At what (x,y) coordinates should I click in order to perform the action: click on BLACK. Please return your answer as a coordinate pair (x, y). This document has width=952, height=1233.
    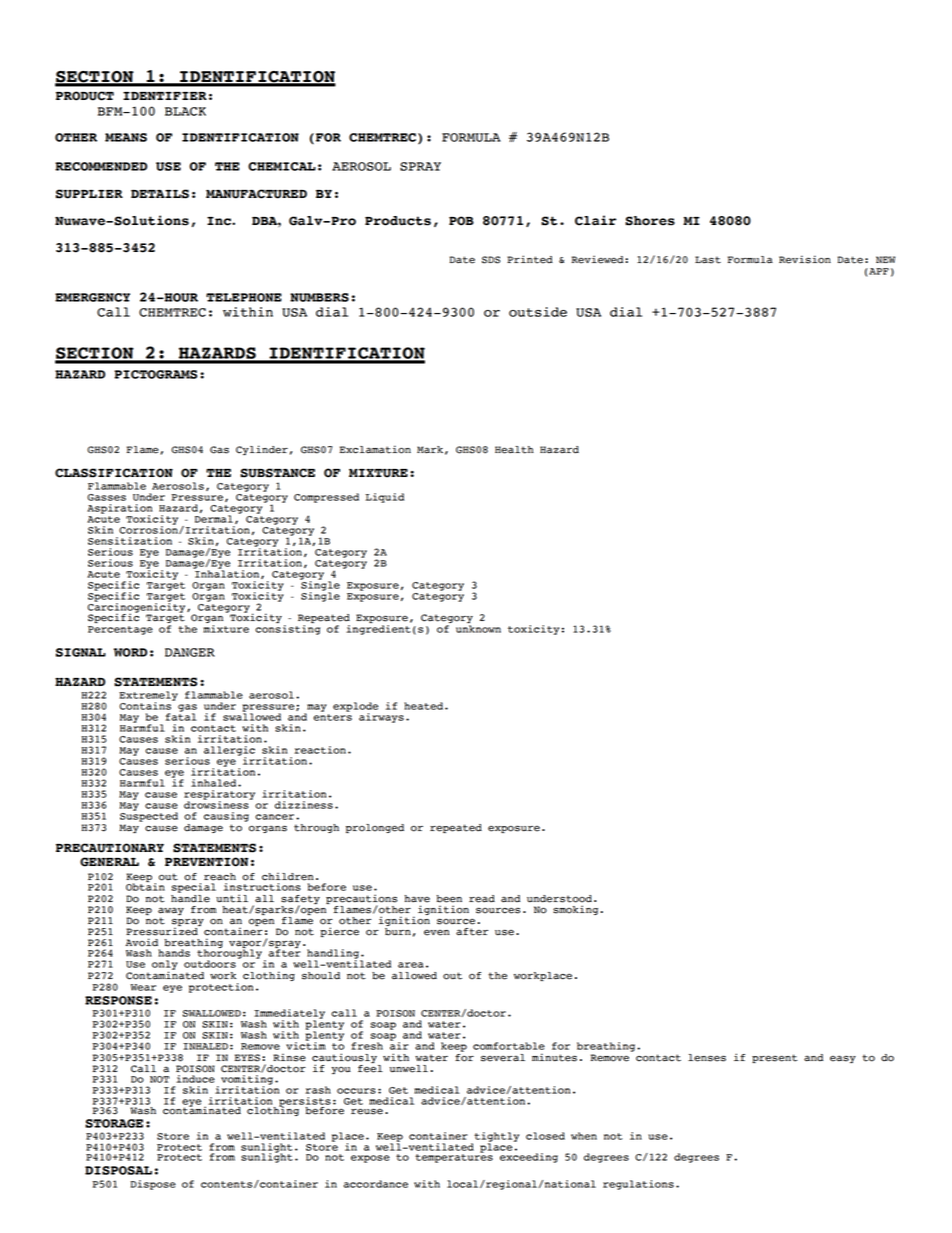
    Looking at the image, I should click on (185, 111).
